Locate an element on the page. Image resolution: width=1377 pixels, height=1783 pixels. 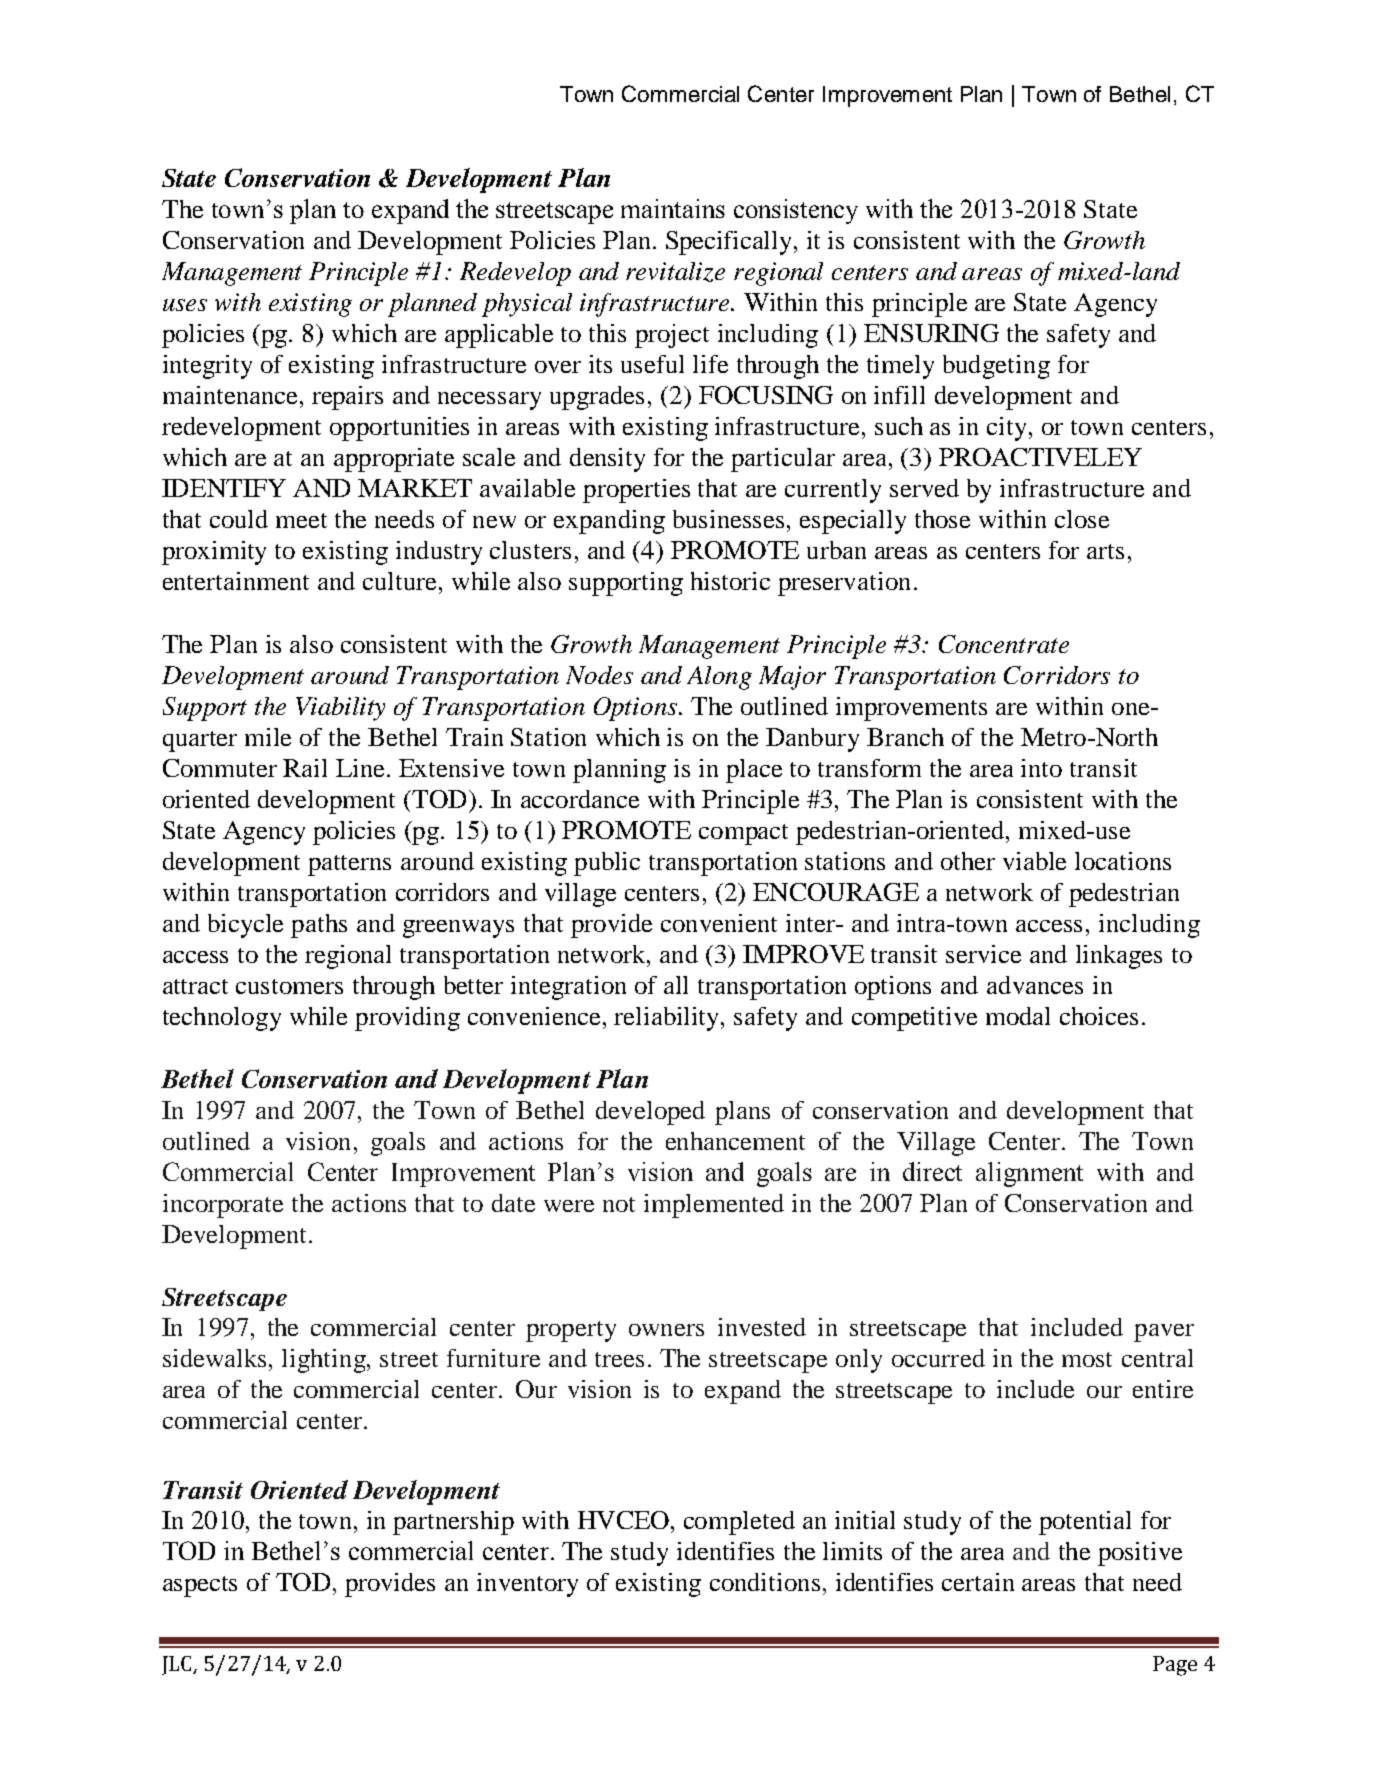
into is located at coordinates (1041, 768).
